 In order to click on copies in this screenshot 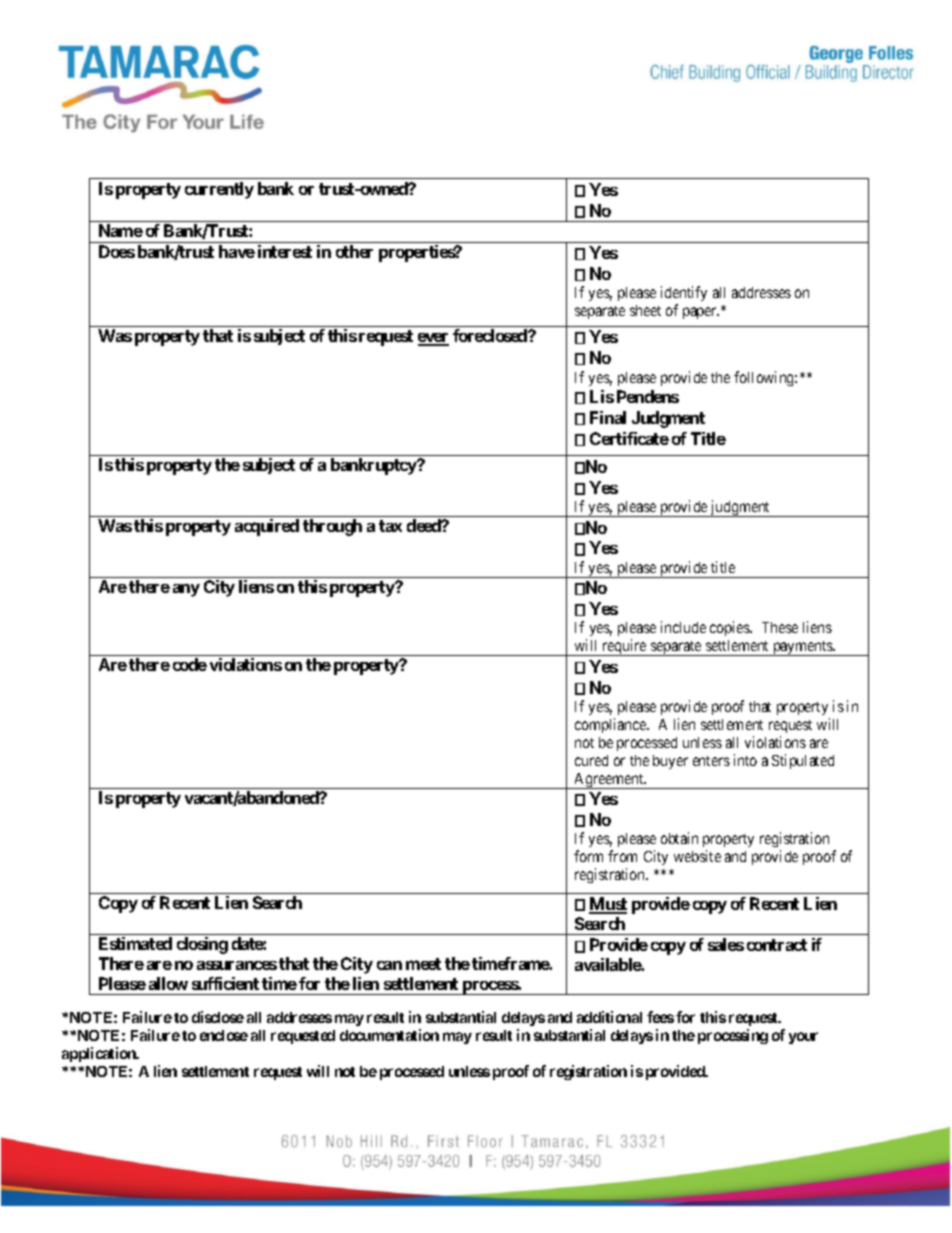, I will do `click(730, 628)`.
